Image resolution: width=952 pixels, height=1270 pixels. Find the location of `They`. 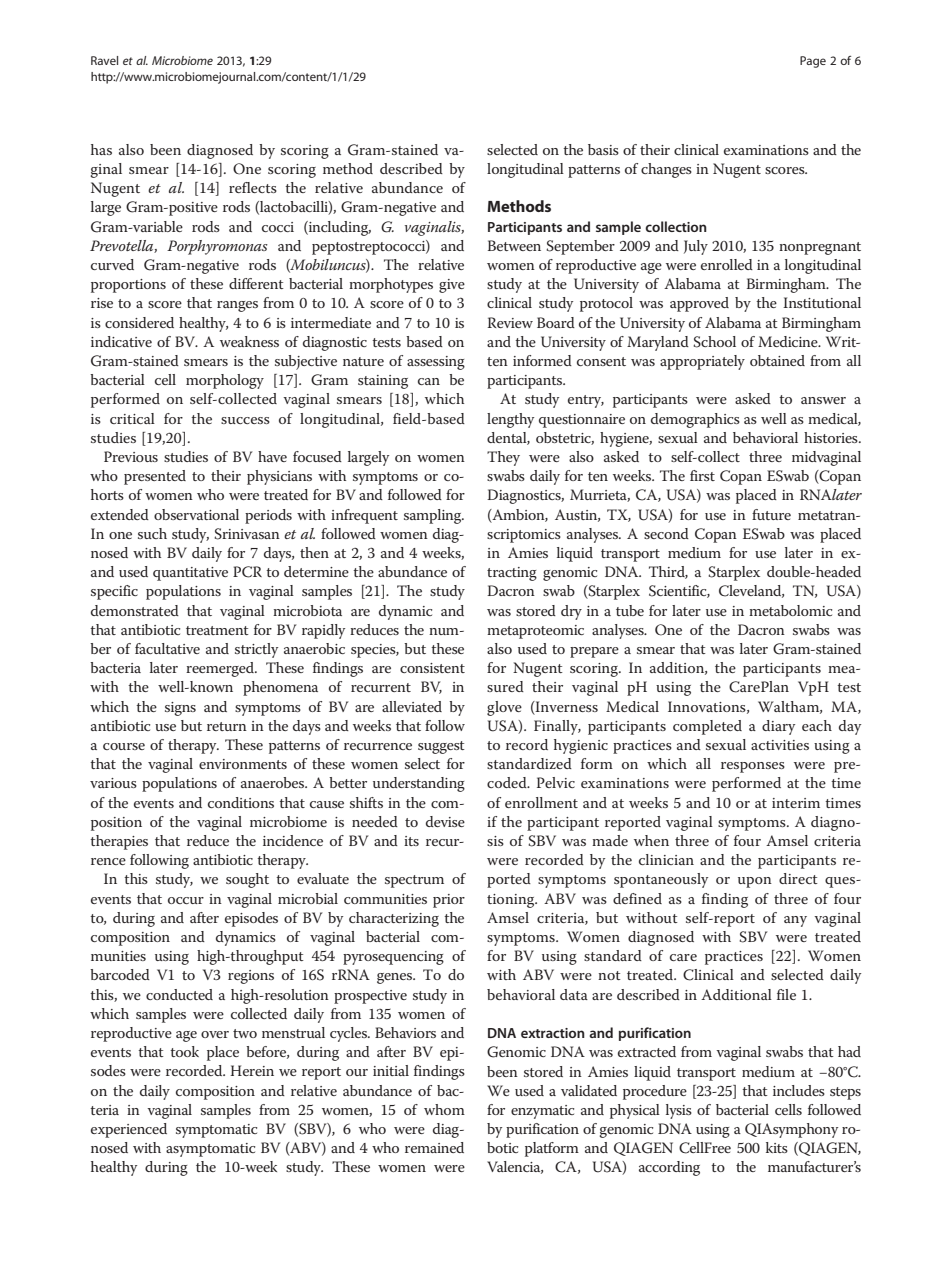

They is located at coordinates (503, 458).
